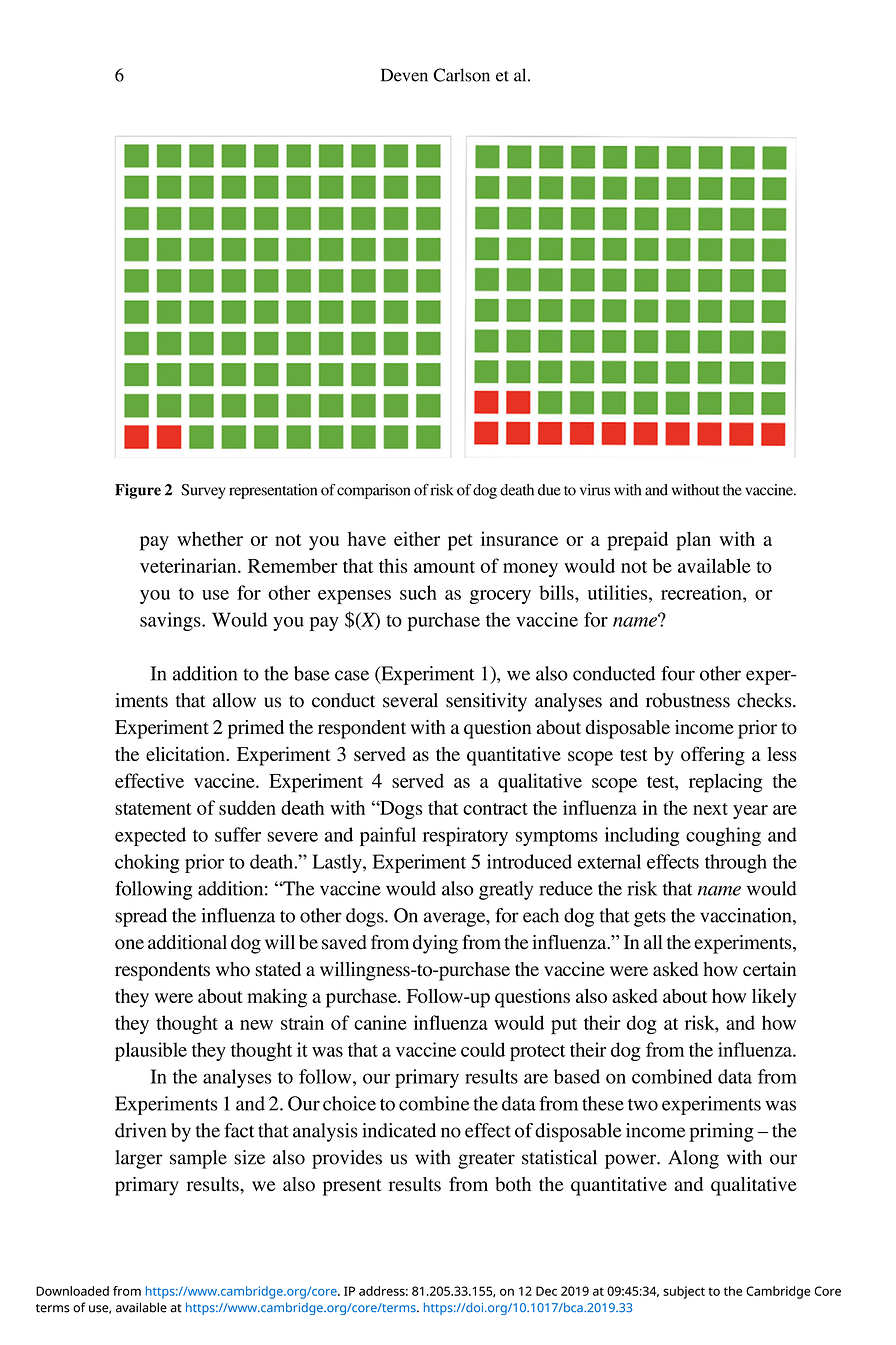  Describe the element at coordinates (410, 700) in the page. I see `several` at that location.
